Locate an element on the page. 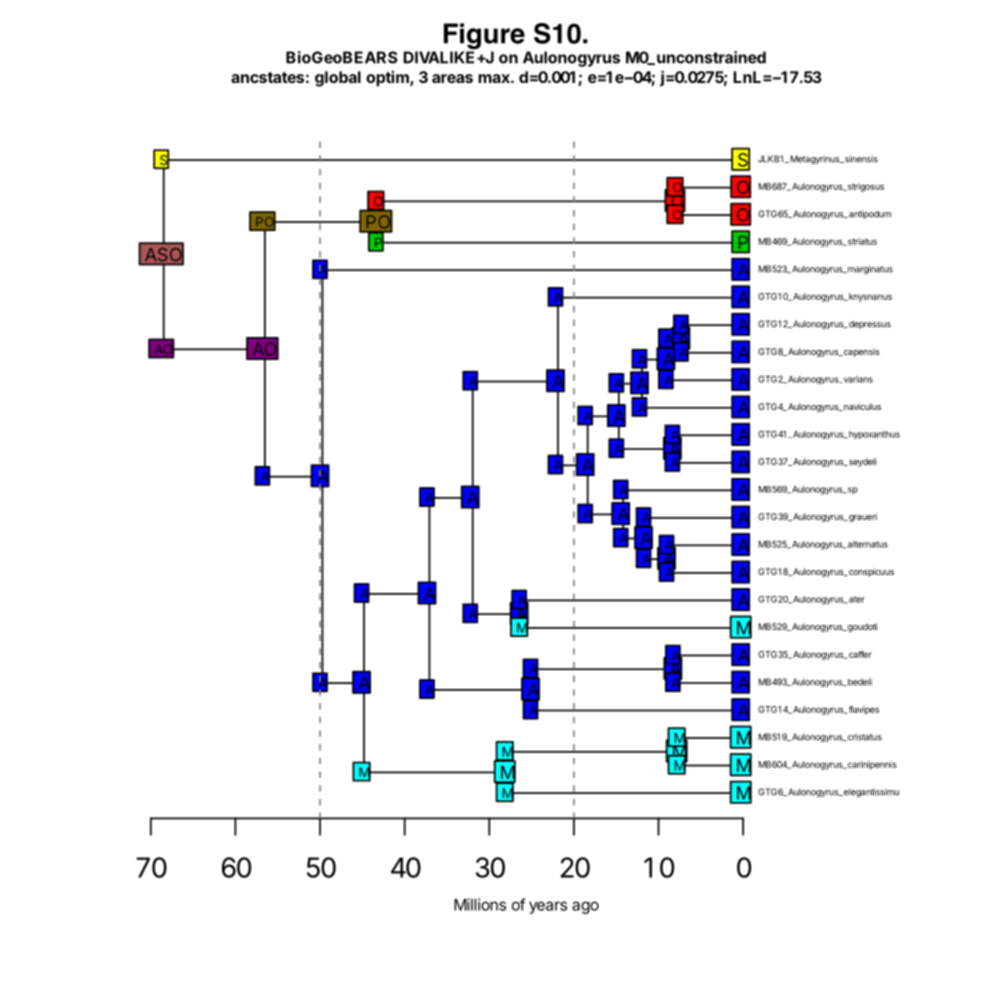 The image size is (986, 986). Figure is located at coordinates (483, 37).
